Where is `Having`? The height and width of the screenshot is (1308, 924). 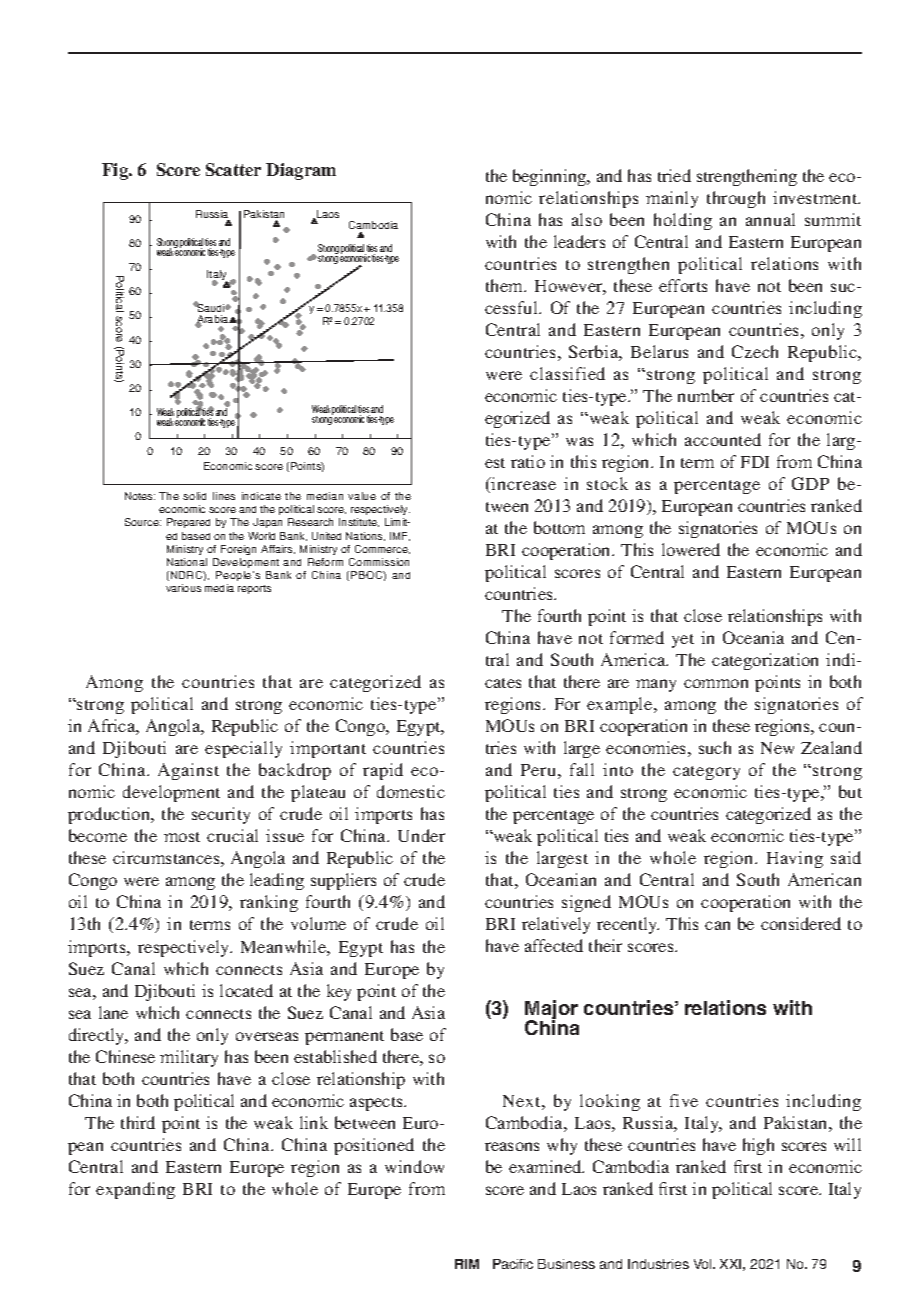
Having is located at coordinates (795, 859).
